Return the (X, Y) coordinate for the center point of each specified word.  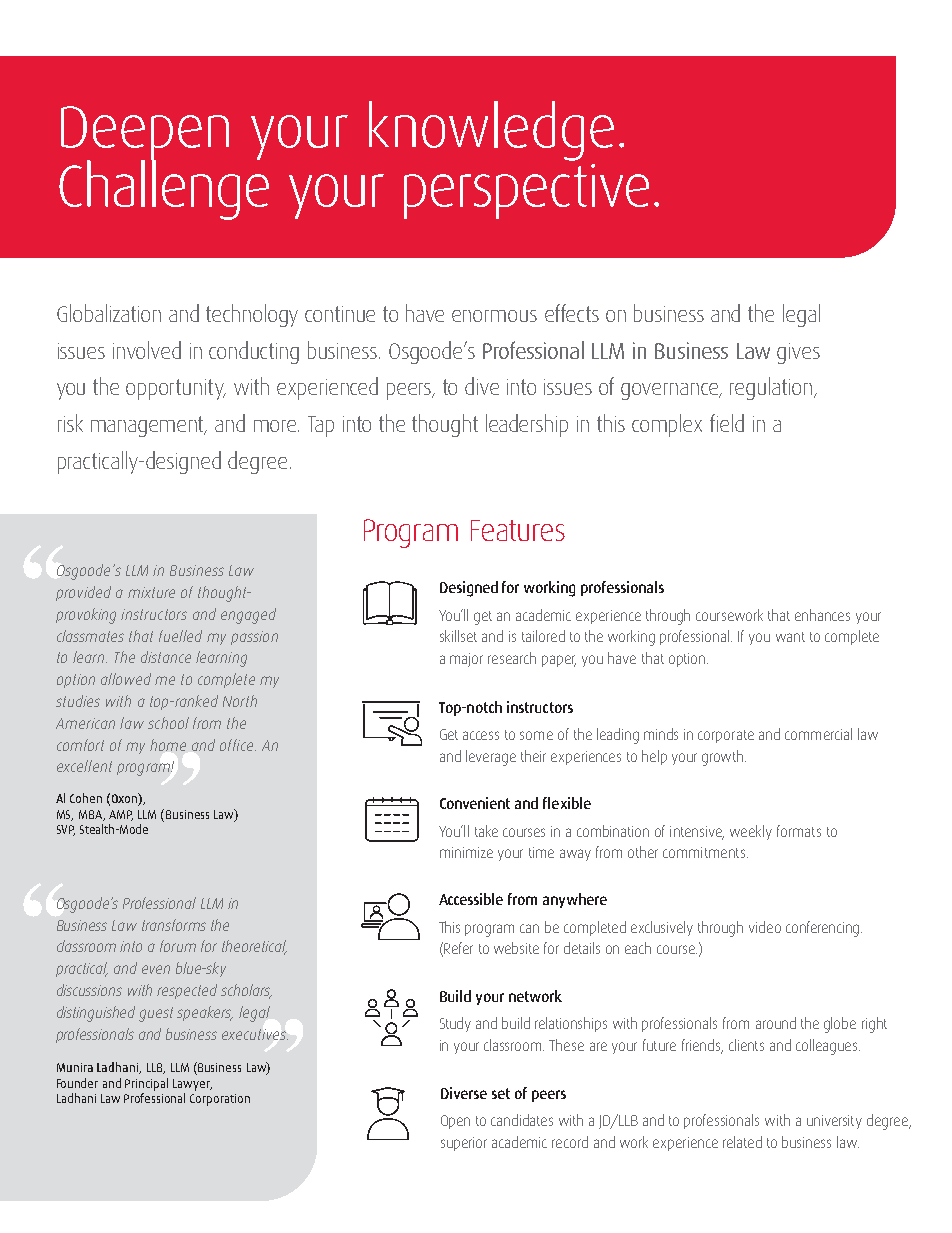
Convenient (475, 803)
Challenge (164, 189)
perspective (526, 191)
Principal (146, 1084)
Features (518, 530)
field (727, 423)
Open (455, 1122)
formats (799, 831)
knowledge (491, 131)
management (149, 426)
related (742, 1142)
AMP (121, 815)
